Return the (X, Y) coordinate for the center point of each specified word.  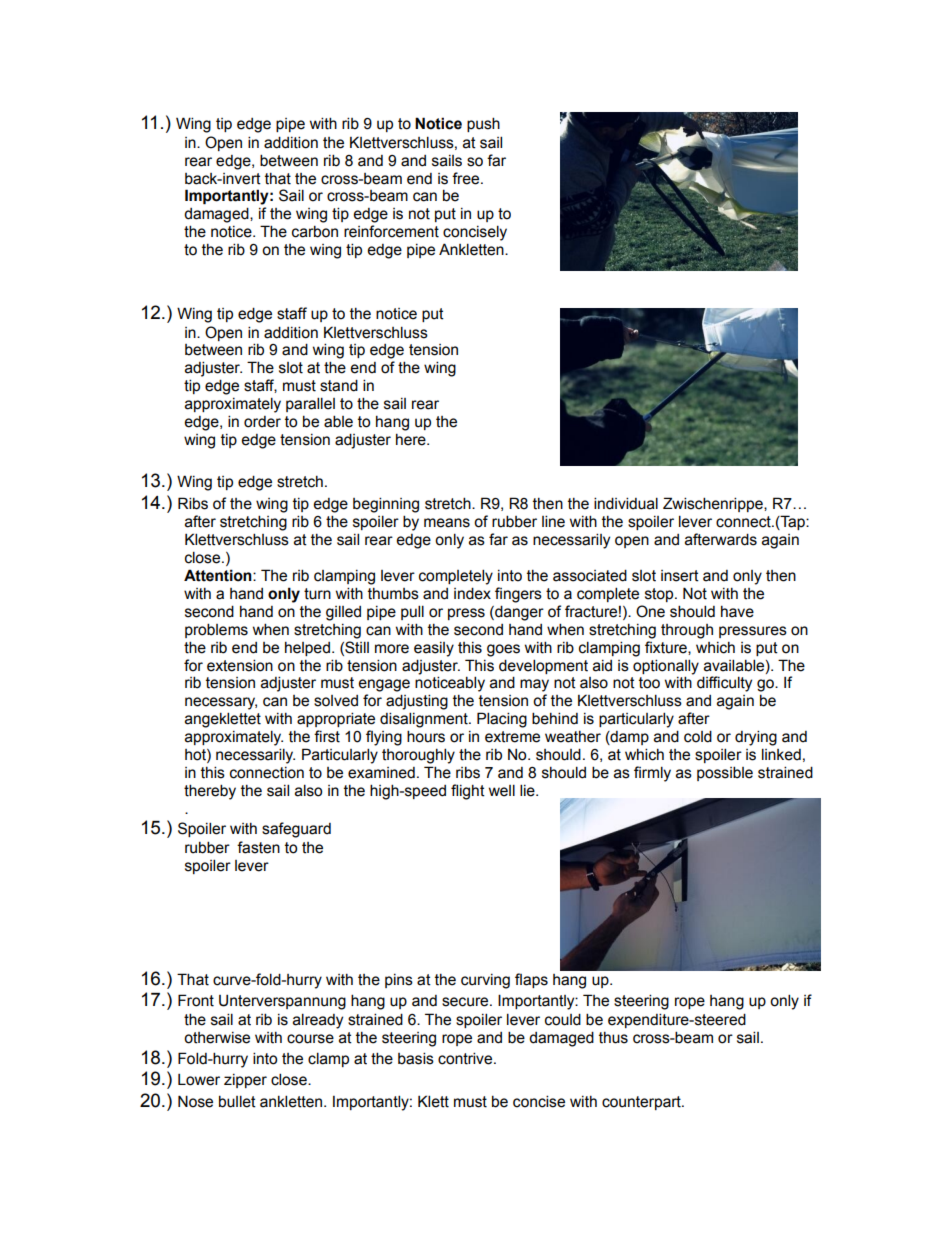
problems (216, 630)
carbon (315, 231)
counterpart (642, 1103)
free (467, 178)
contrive (466, 1058)
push (483, 124)
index (472, 593)
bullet (237, 1101)
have (737, 612)
